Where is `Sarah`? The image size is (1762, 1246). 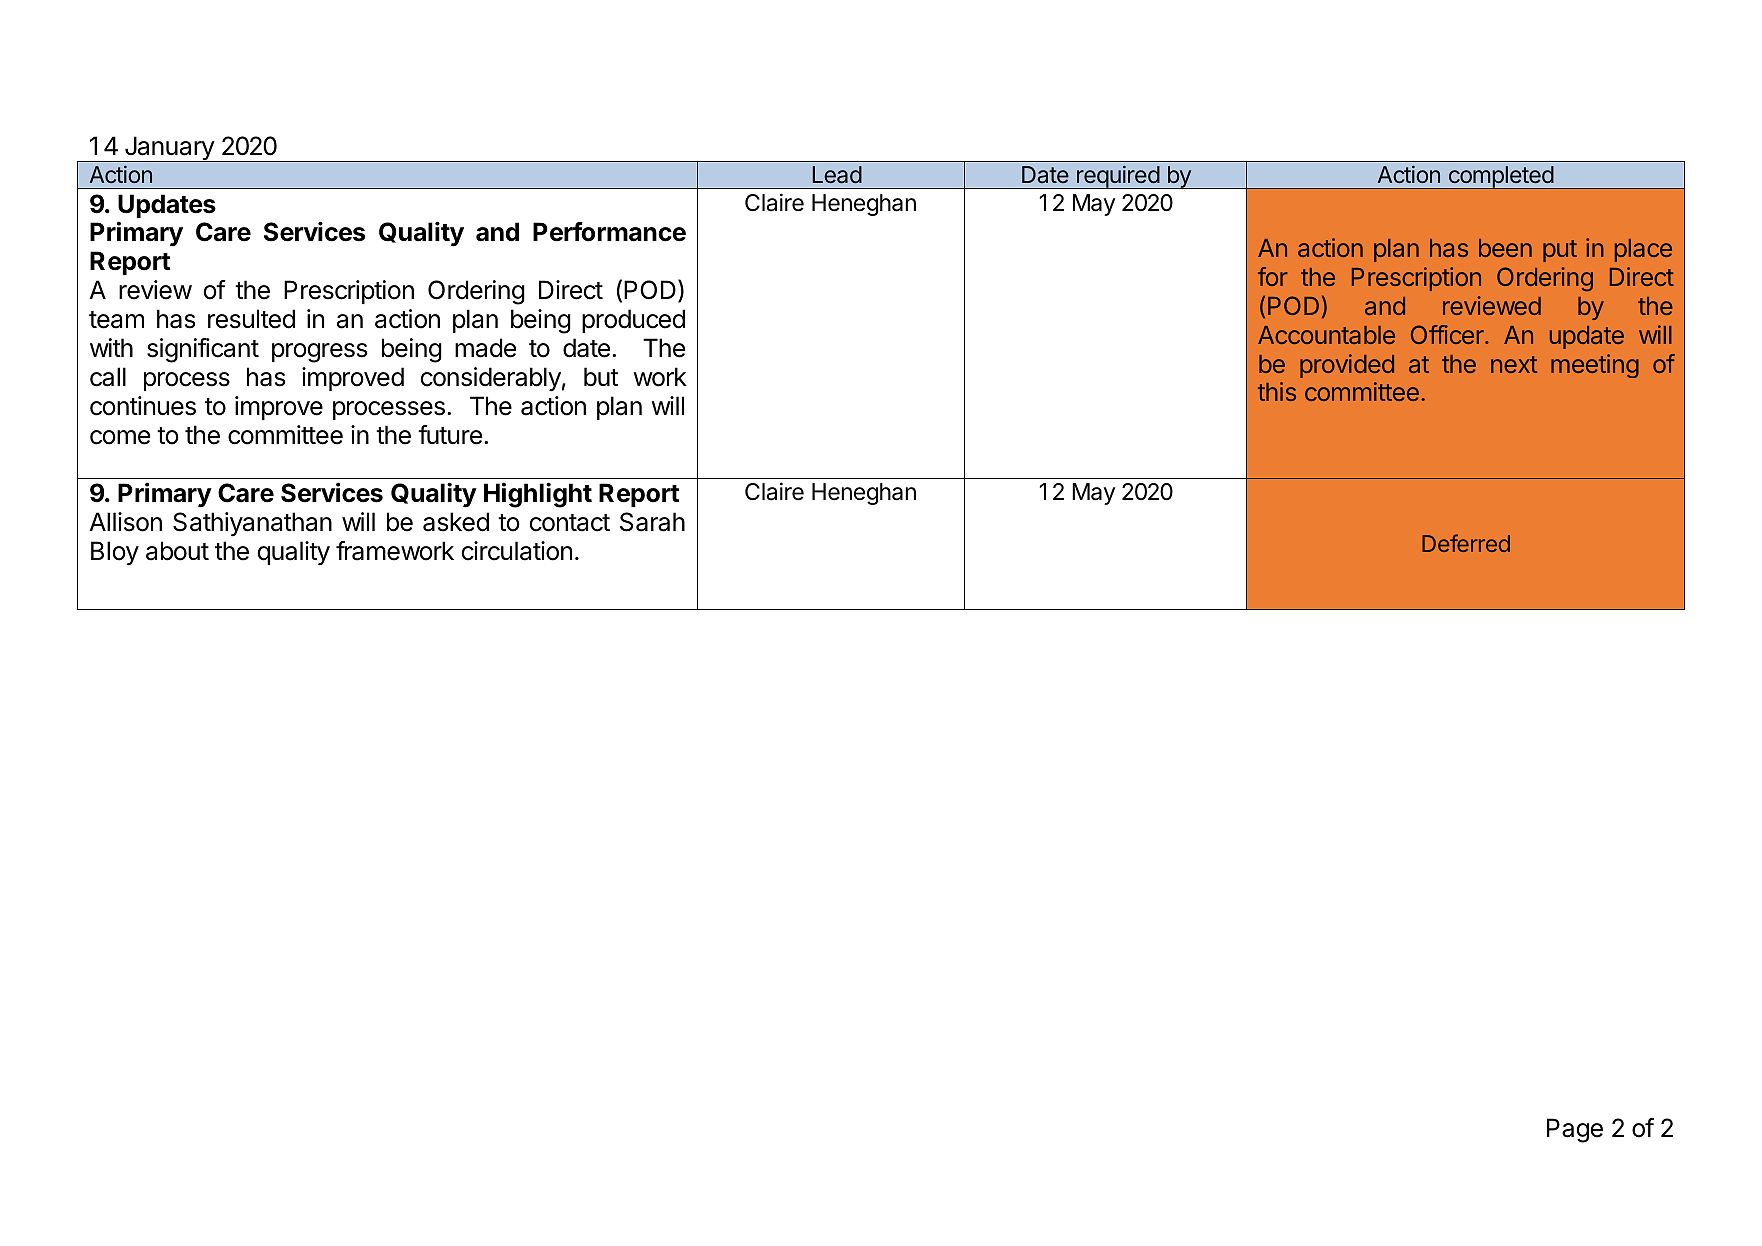
Sarah is located at coordinates (652, 522).
